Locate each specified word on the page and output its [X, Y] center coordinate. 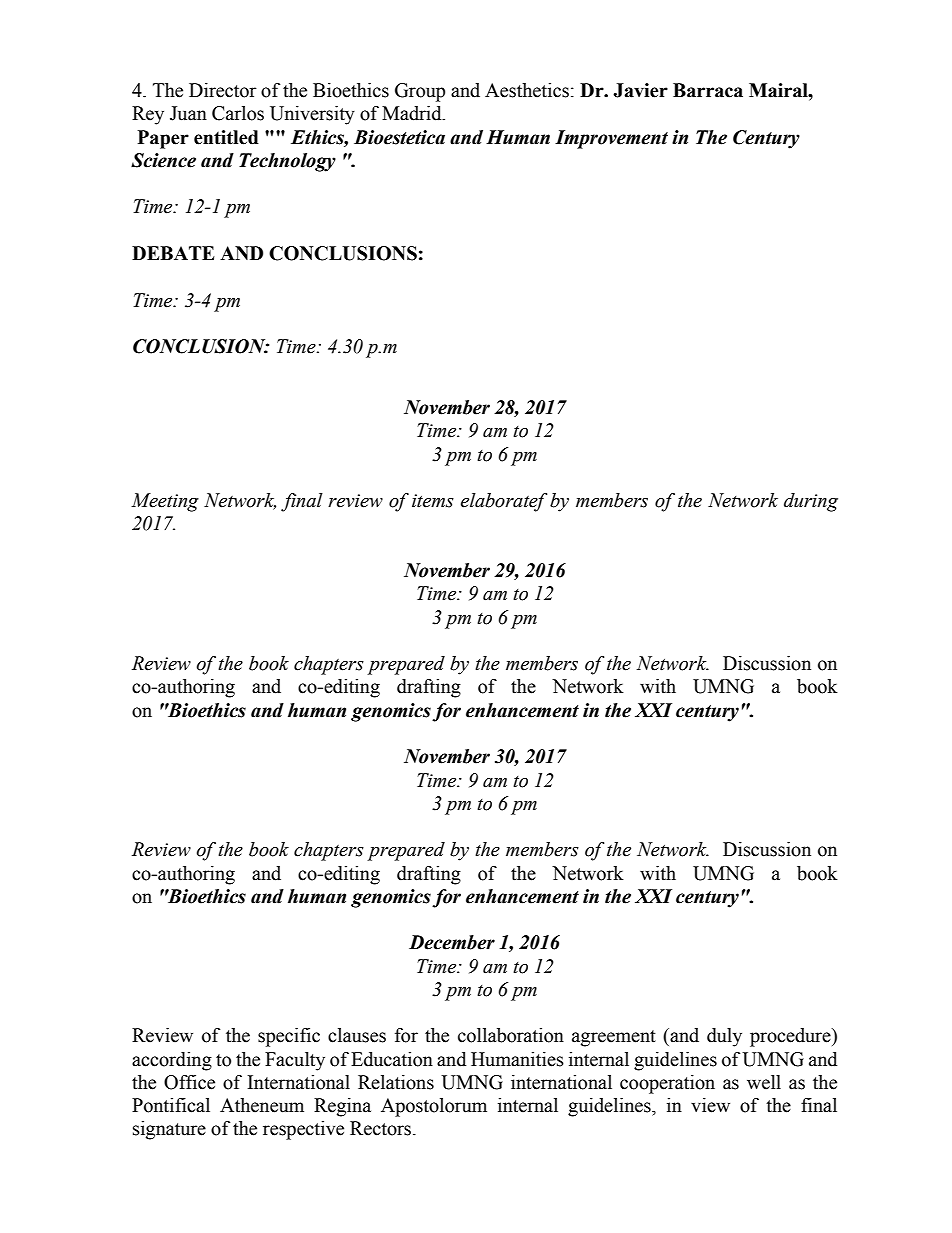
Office [189, 1082]
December [452, 942]
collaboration [511, 1035]
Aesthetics [527, 90]
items [433, 501]
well [764, 1082]
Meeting [165, 502]
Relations [396, 1082]
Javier [640, 90]
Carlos [238, 113]
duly [724, 1037]
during [811, 502]
